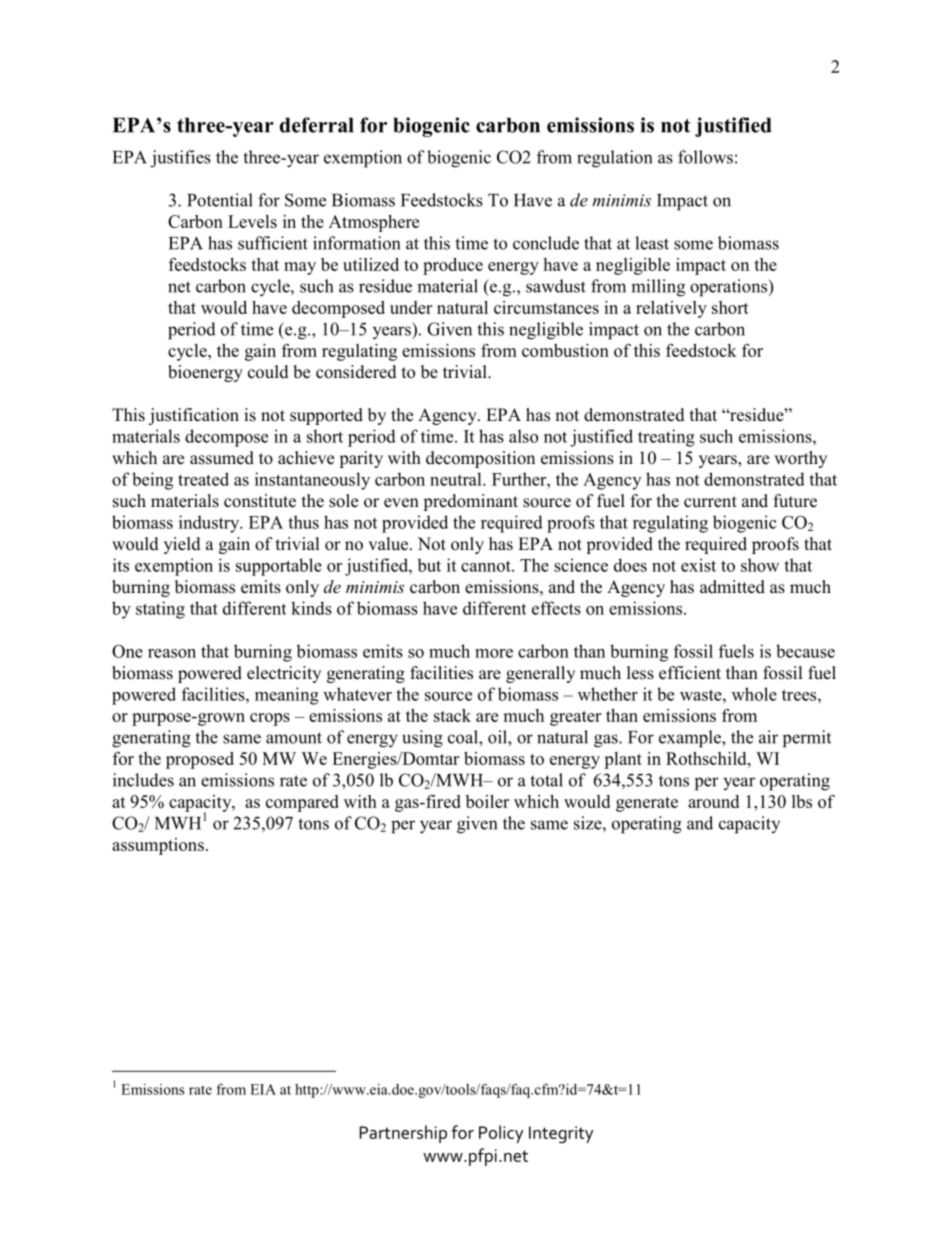 The image size is (952, 1233). I want to click on Atmosphere, so click(374, 223).
